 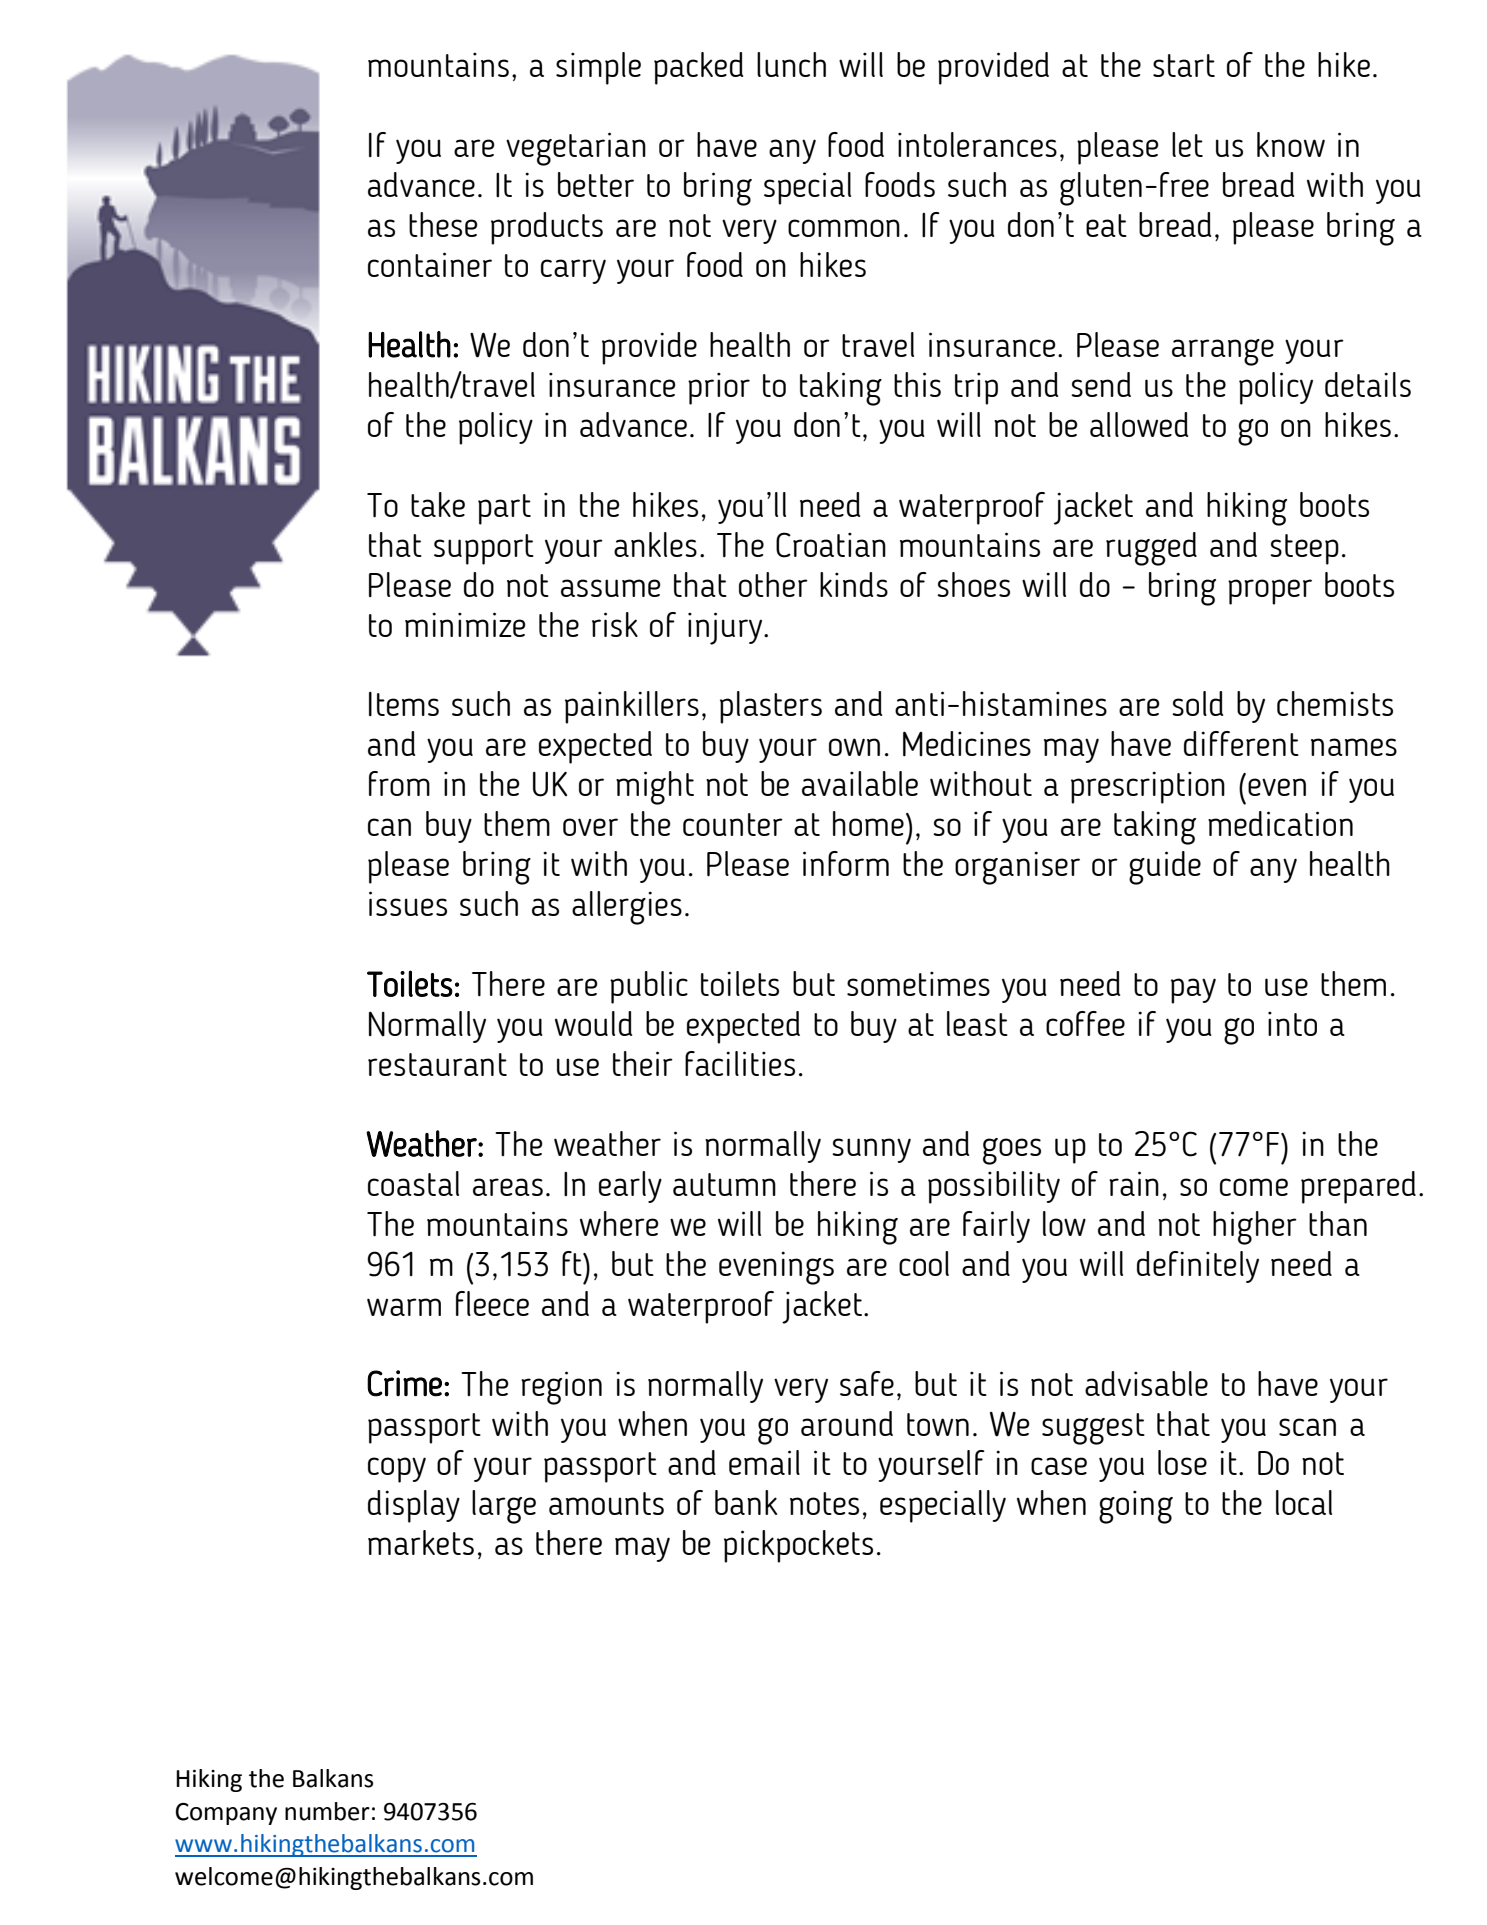 I want to click on these, so click(x=443, y=224).
